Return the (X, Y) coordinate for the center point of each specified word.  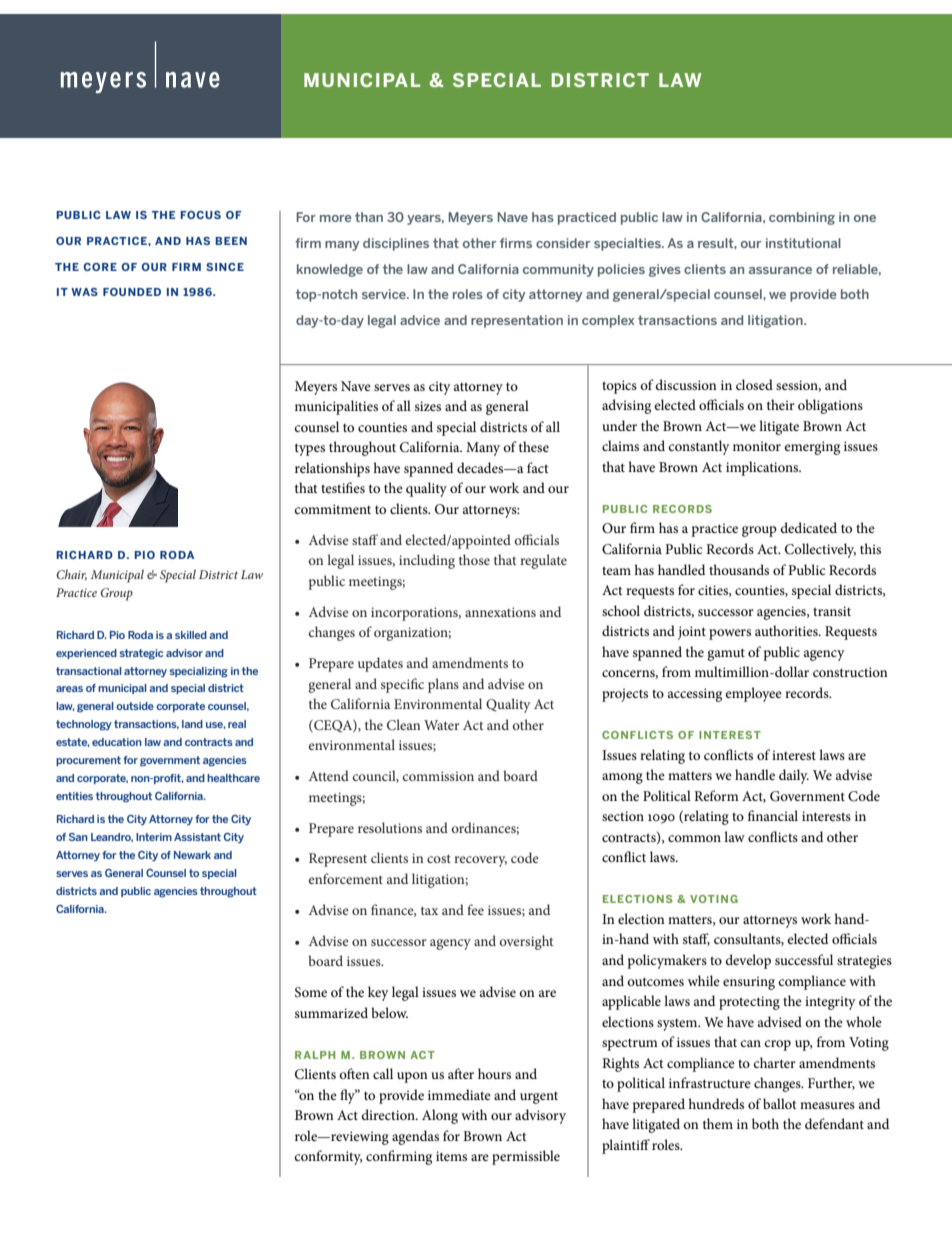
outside (135, 706)
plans (443, 685)
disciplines (396, 244)
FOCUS (200, 215)
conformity (328, 1157)
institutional (803, 243)
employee (753, 694)
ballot (780, 1103)
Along (440, 1116)
